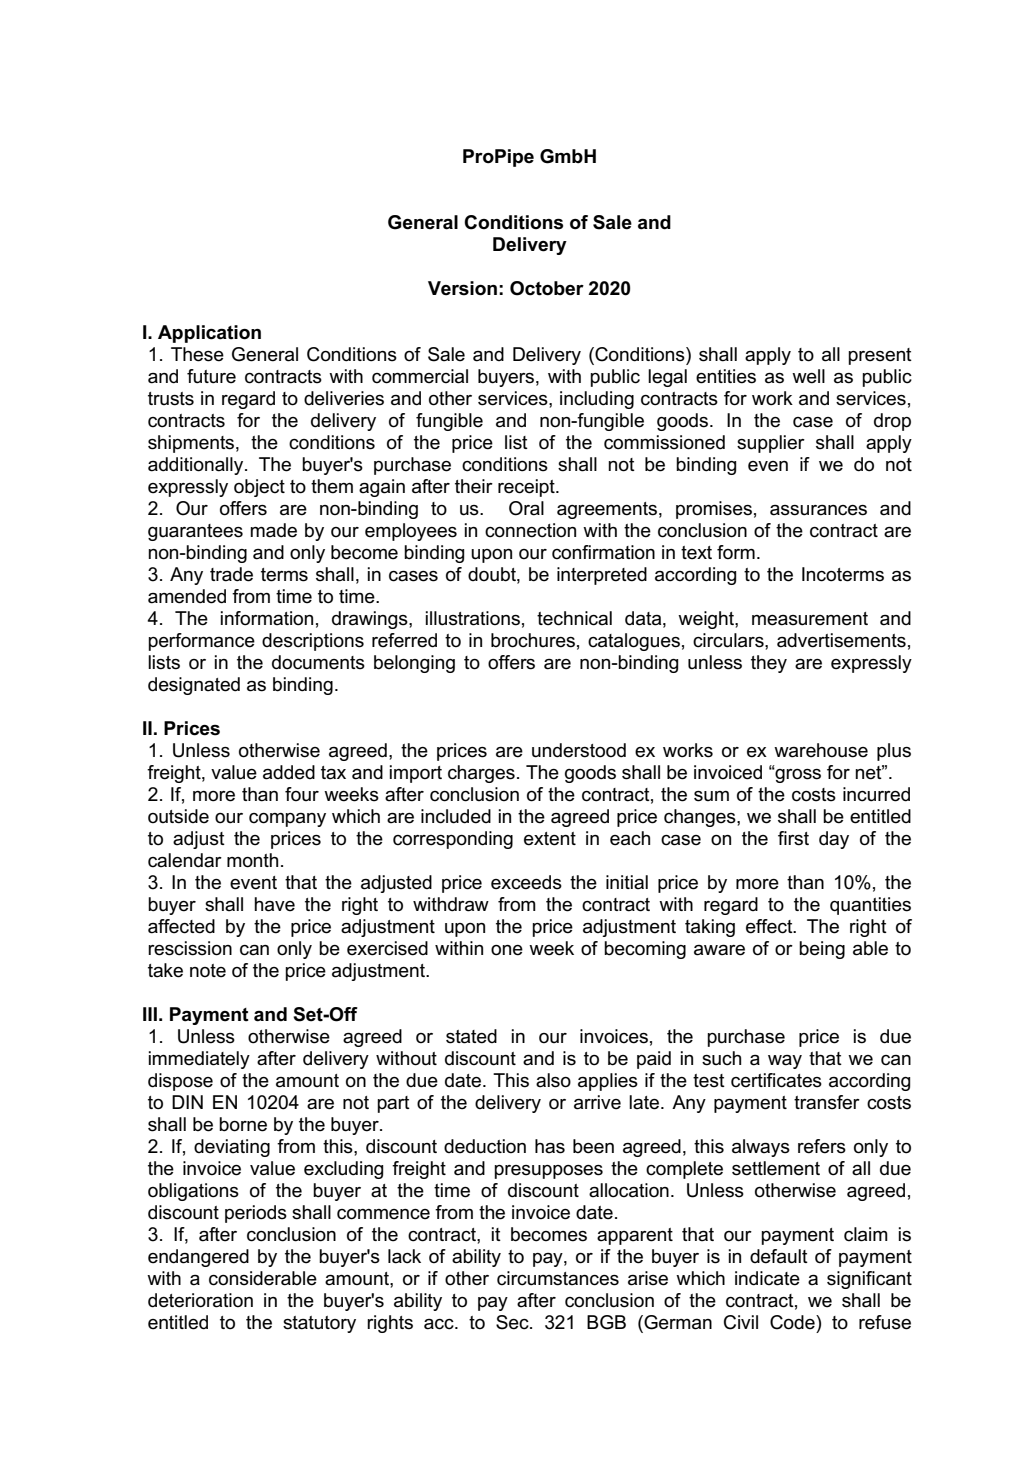 The image size is (1035, 1464). Describe the element at coordinates (547, 288) in the screenshot. I see `October` at that location.
